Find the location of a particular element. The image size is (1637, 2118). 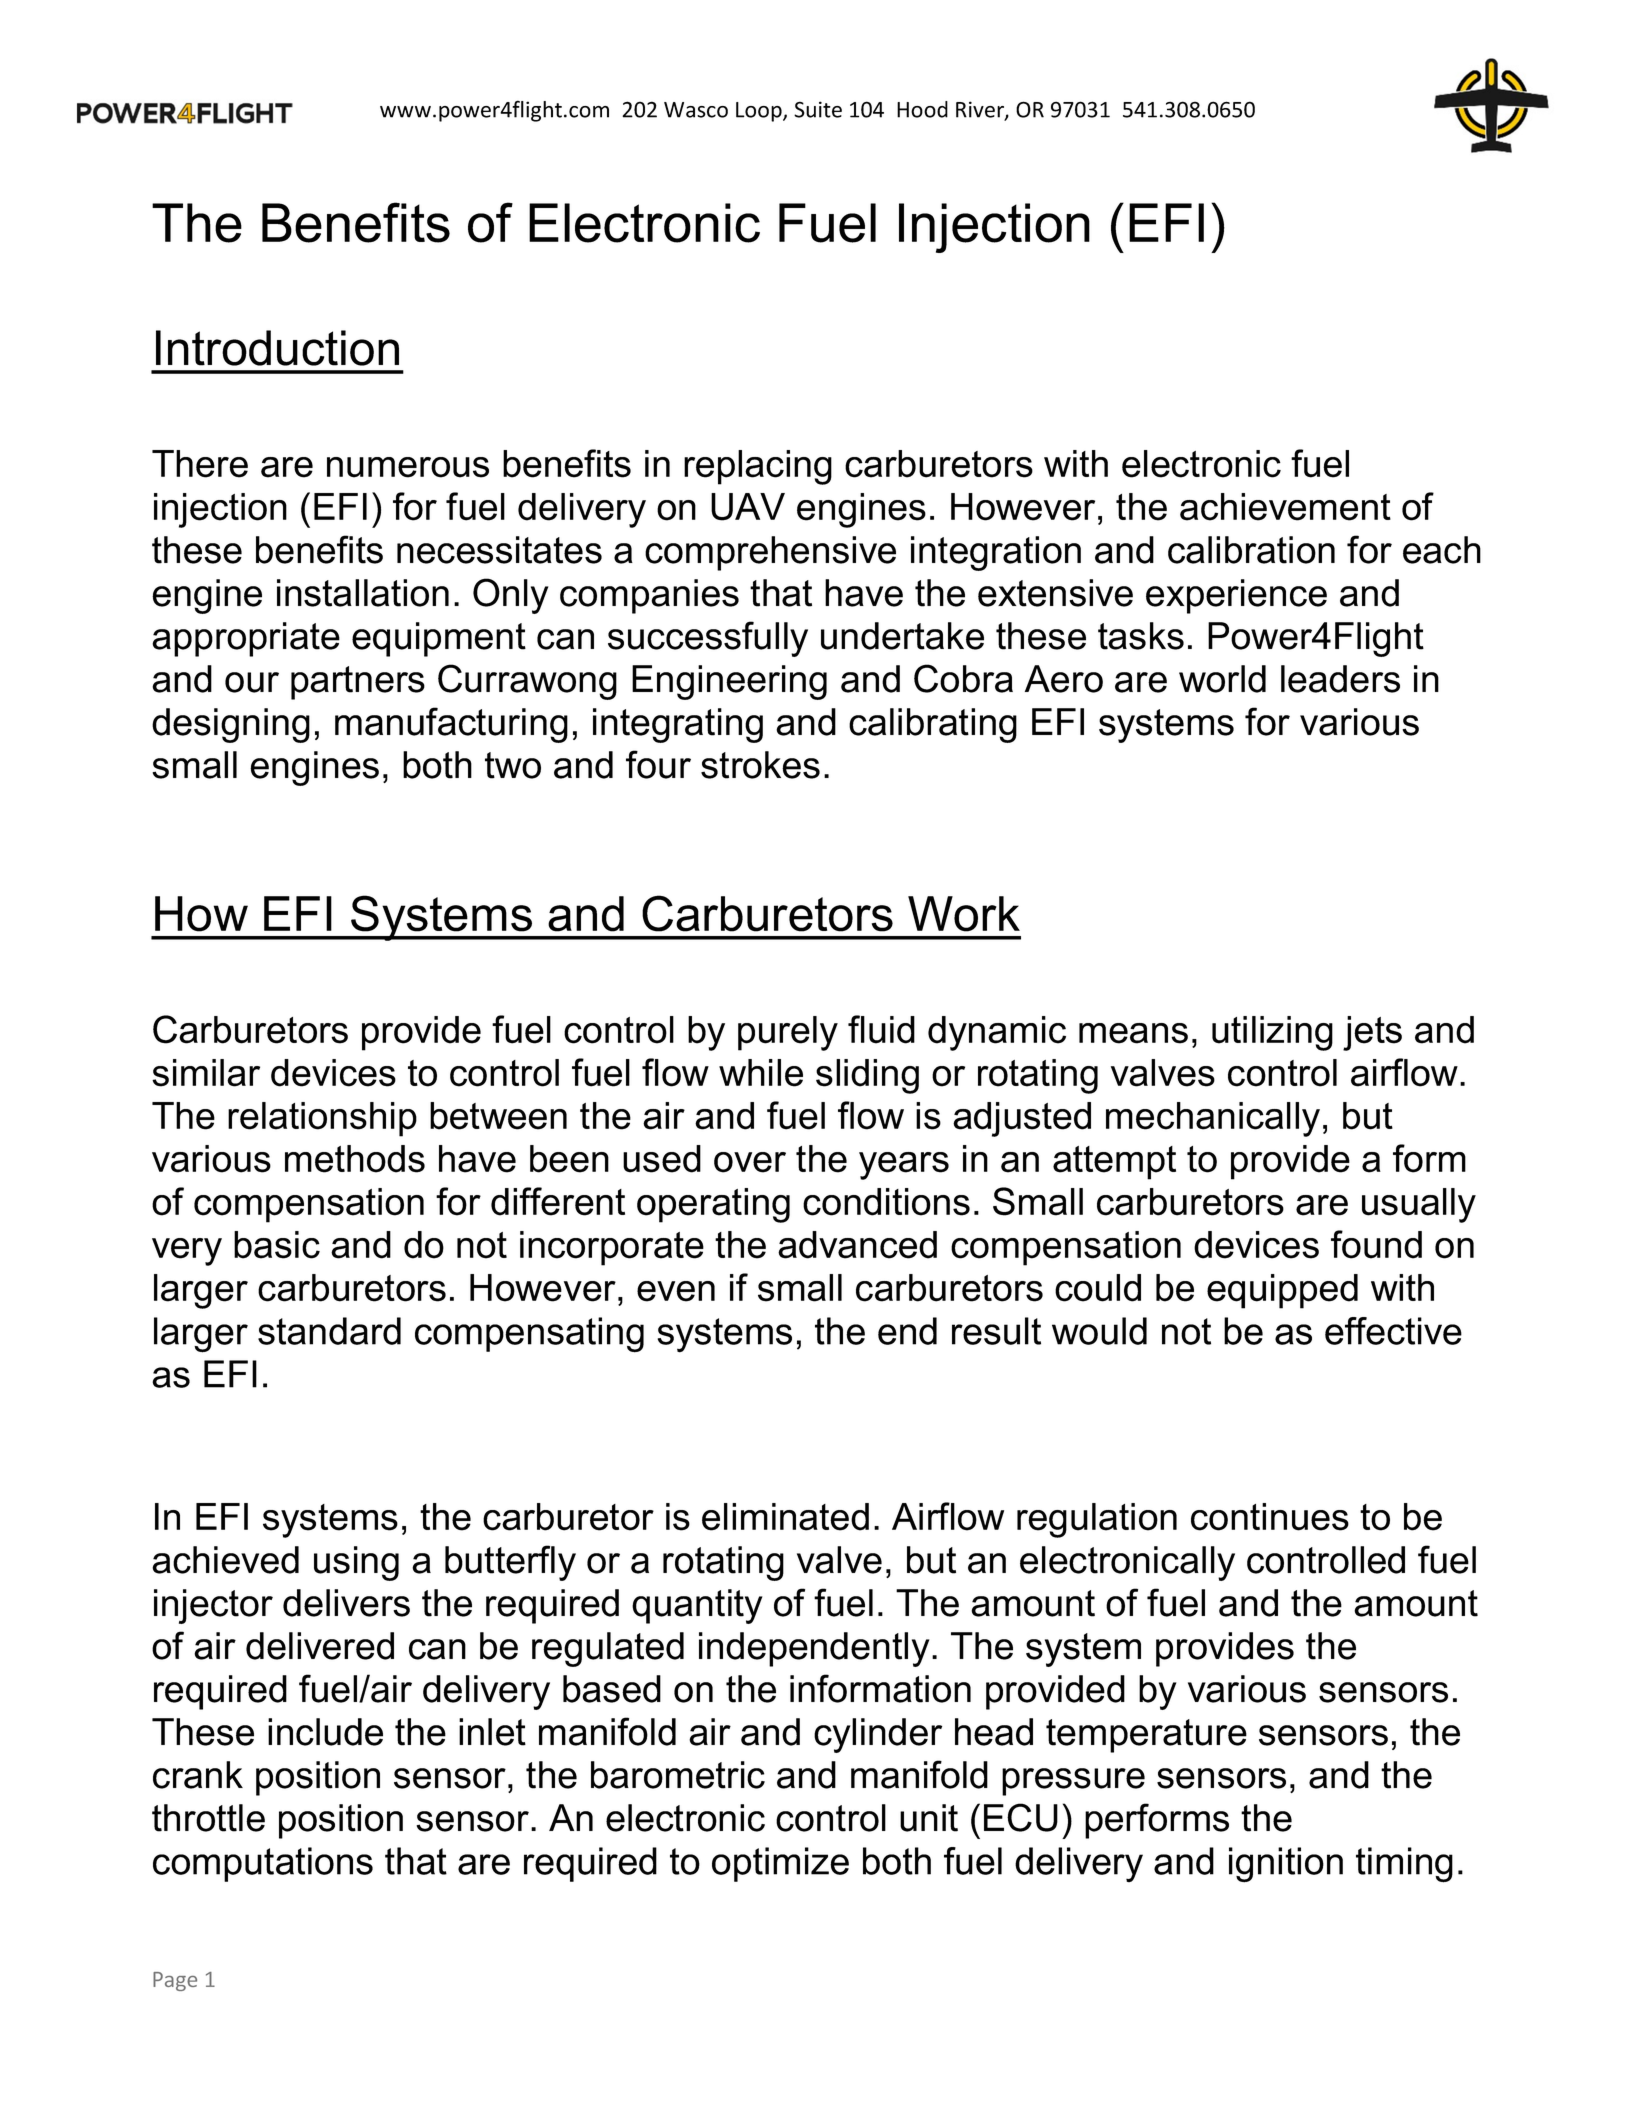

relationship is located at coordinates (322, 1119).
